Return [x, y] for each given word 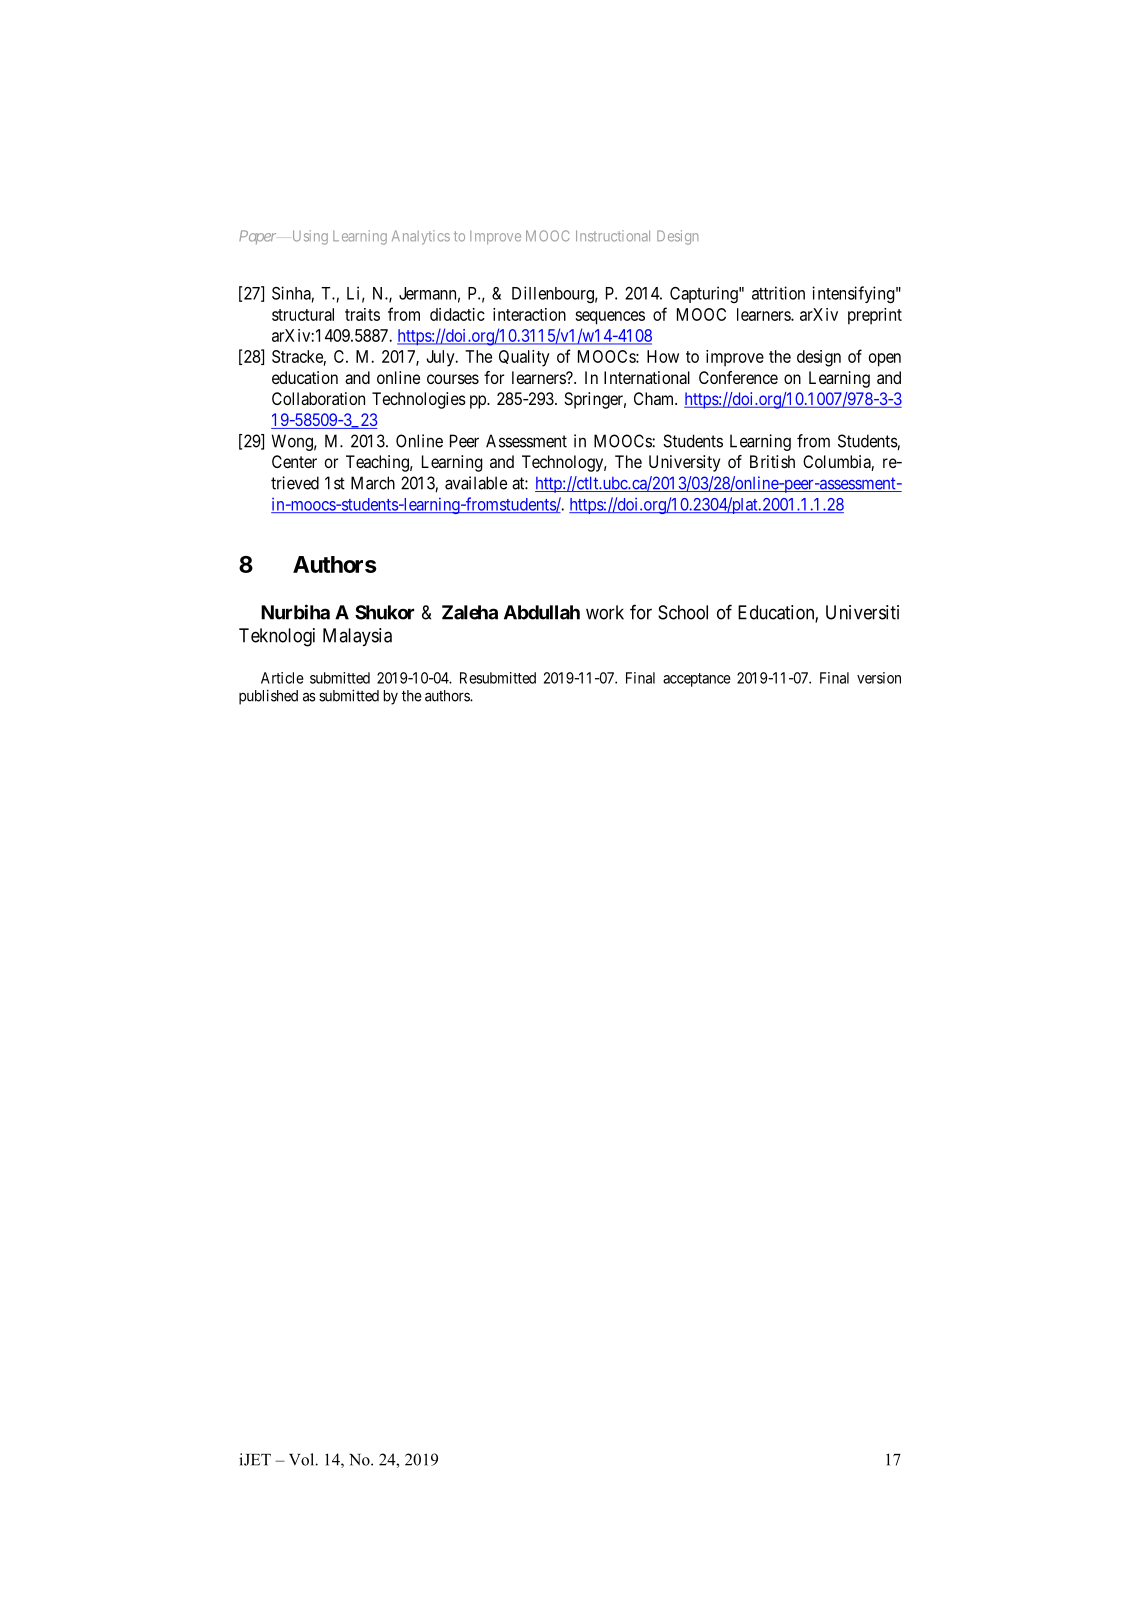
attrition [778, 293]
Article [282, 678]
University [684, 463]
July [441, 358]
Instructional [613, 236]
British [772, 461]
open [885, 360]
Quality [524, 358]
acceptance [697, 680]
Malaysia [357, 637]
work [605, 612]
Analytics [421, 237]
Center [294, 461]
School [683, 612]
